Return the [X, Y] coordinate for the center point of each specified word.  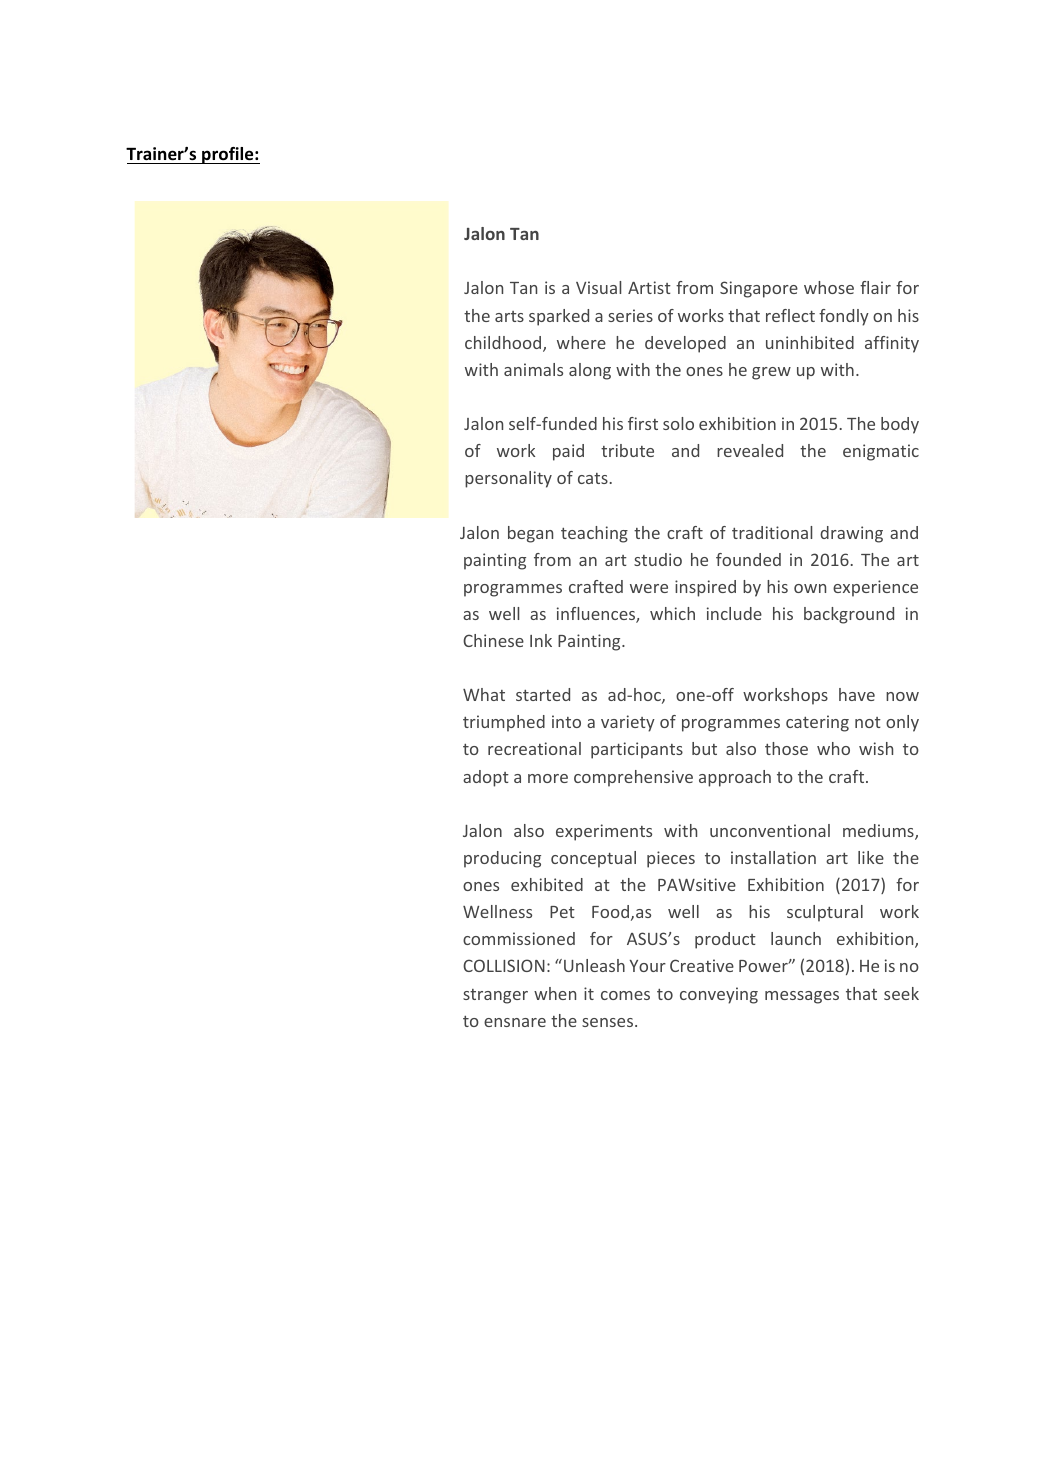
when [555, 993]
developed [685, 344]
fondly [844, 317]
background [849, 615]
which [672, 613]
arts [509, 316]
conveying [719, 995]
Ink [541, 640]
